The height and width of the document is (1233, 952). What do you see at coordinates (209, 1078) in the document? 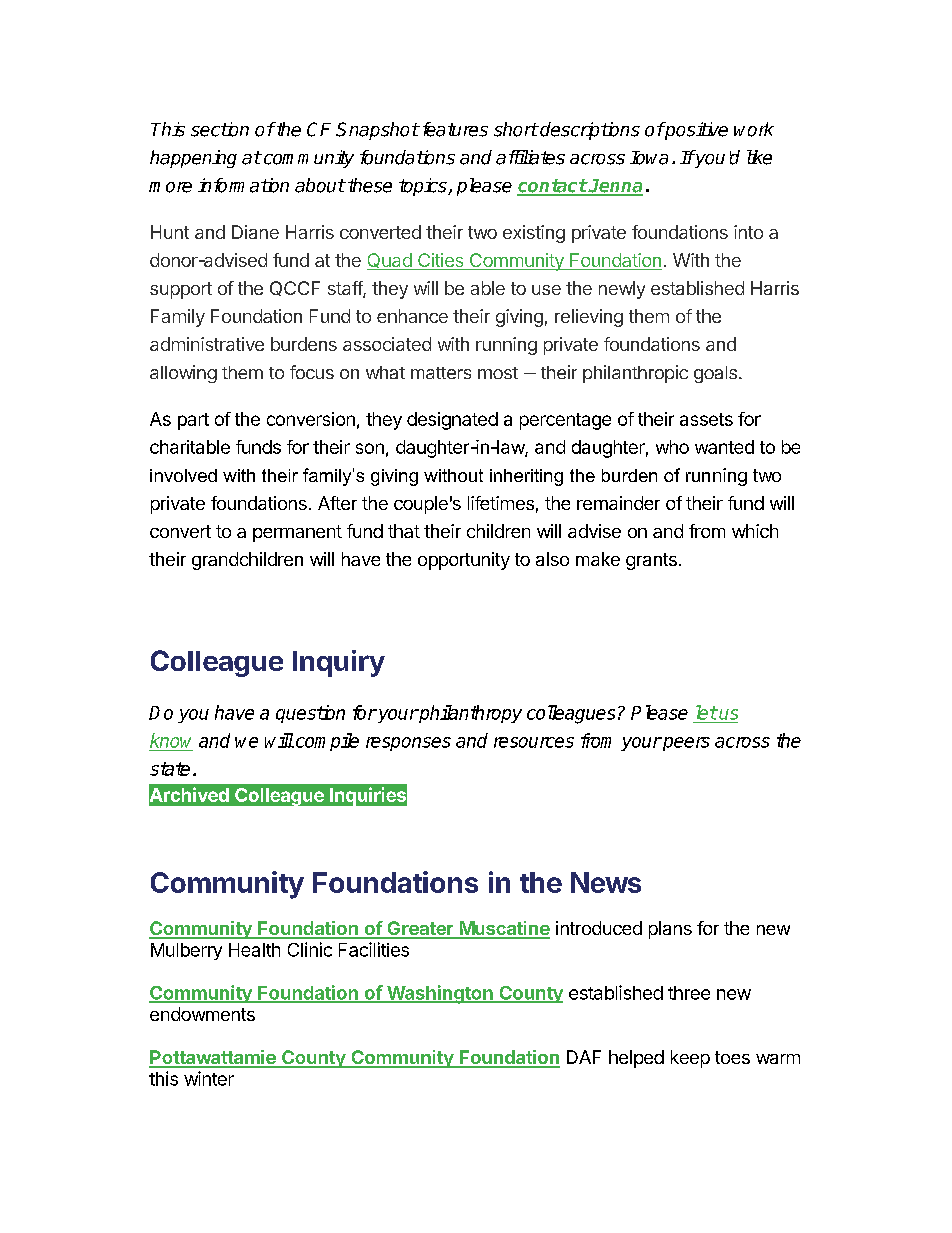
I see `winter` at bounding box center [209, 1078].
